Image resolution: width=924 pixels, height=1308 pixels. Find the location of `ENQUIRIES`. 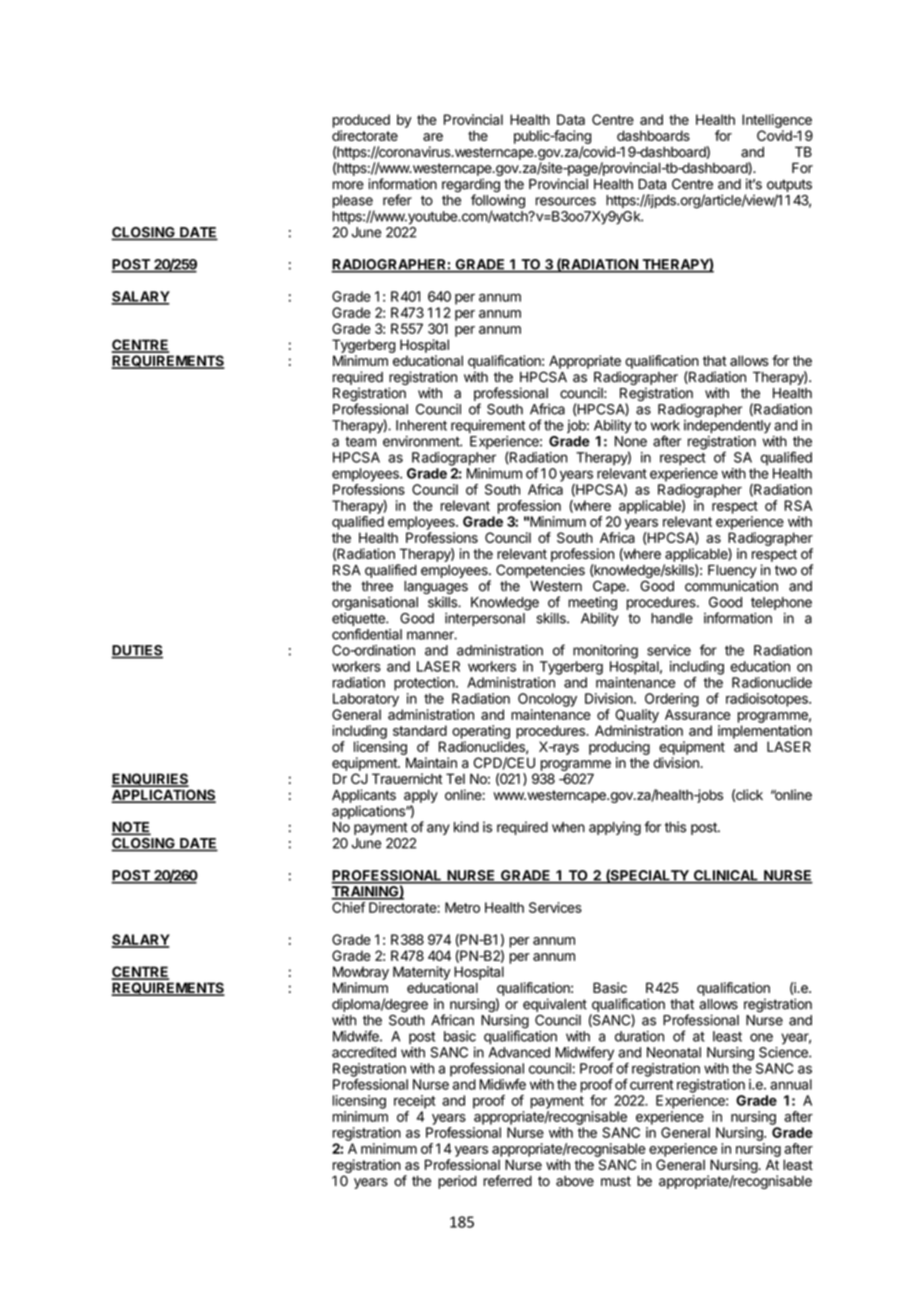

ENQUIRIES is located at coordinates (150, 780).
